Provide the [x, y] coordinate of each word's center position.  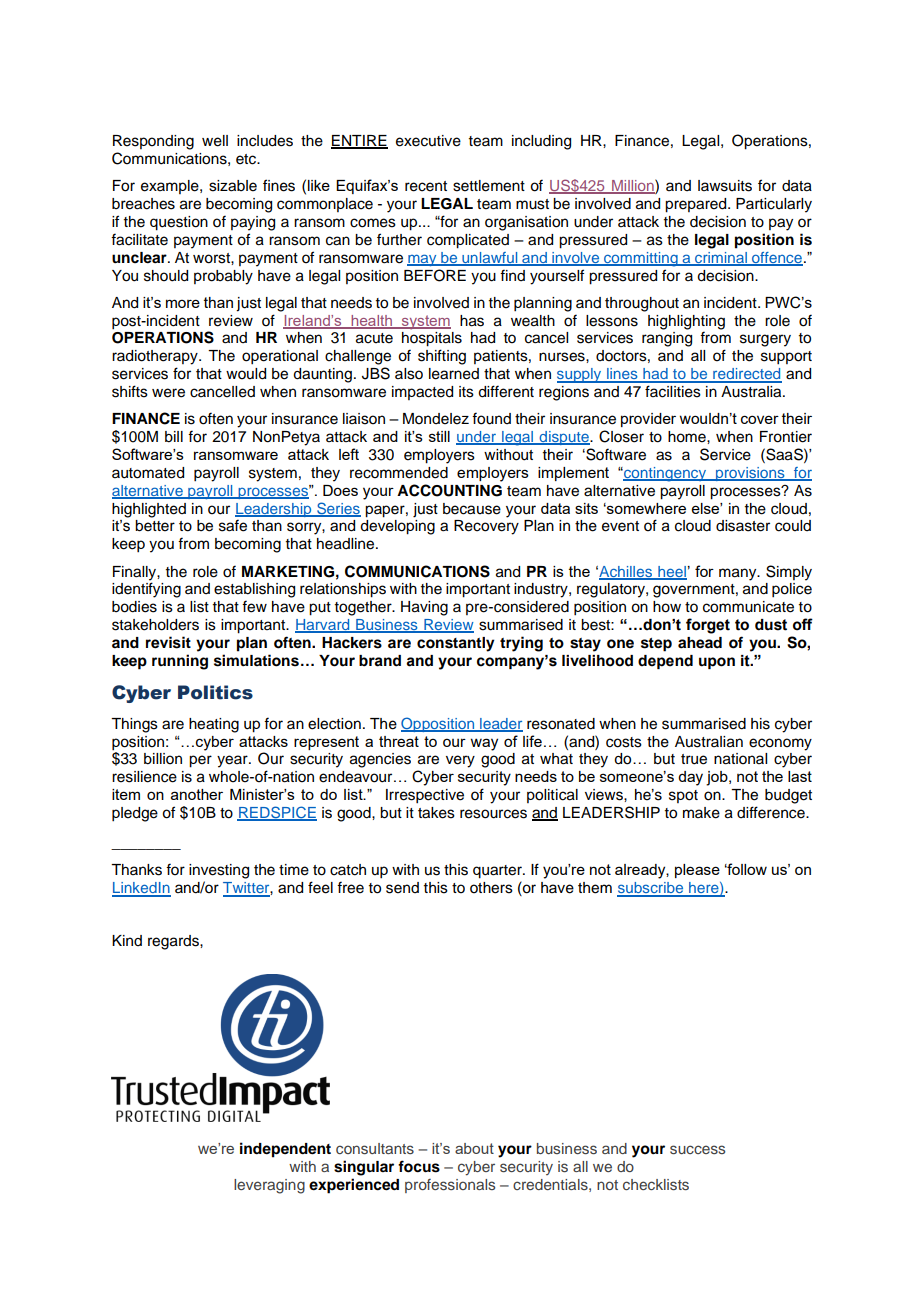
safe [233, 525]
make [701, 813]
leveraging [269, 1186]
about [474, 1148]
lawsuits [725, 186]
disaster [743, 526]
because [472, 509]
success [697, 1149]
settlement [489, 186]
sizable [233, 186]
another [197, 794]
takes [436, 813]
